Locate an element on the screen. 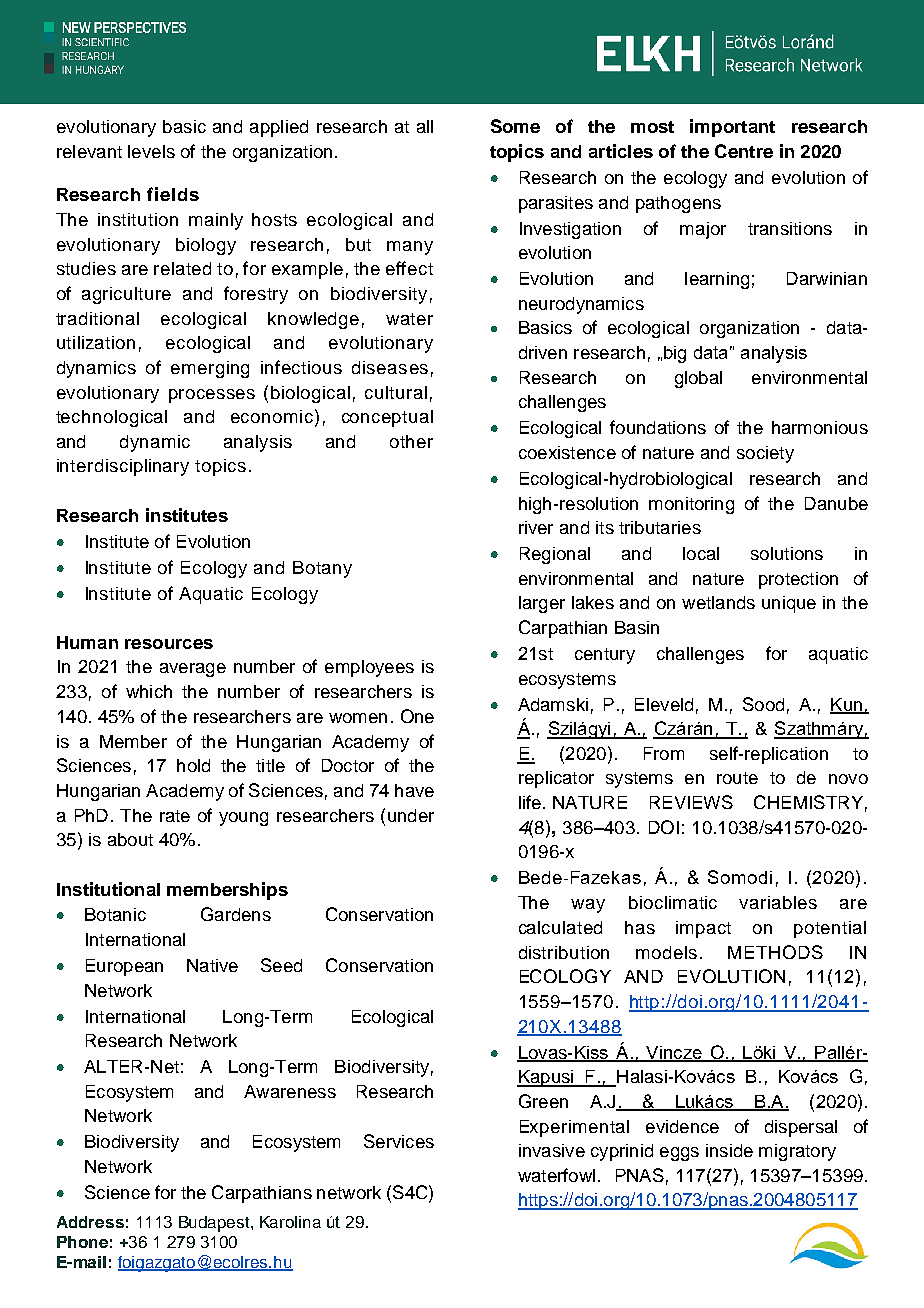 The height and width of the screenshot is (1308, 924). Budapest is located at coordinates (215, 1224).
